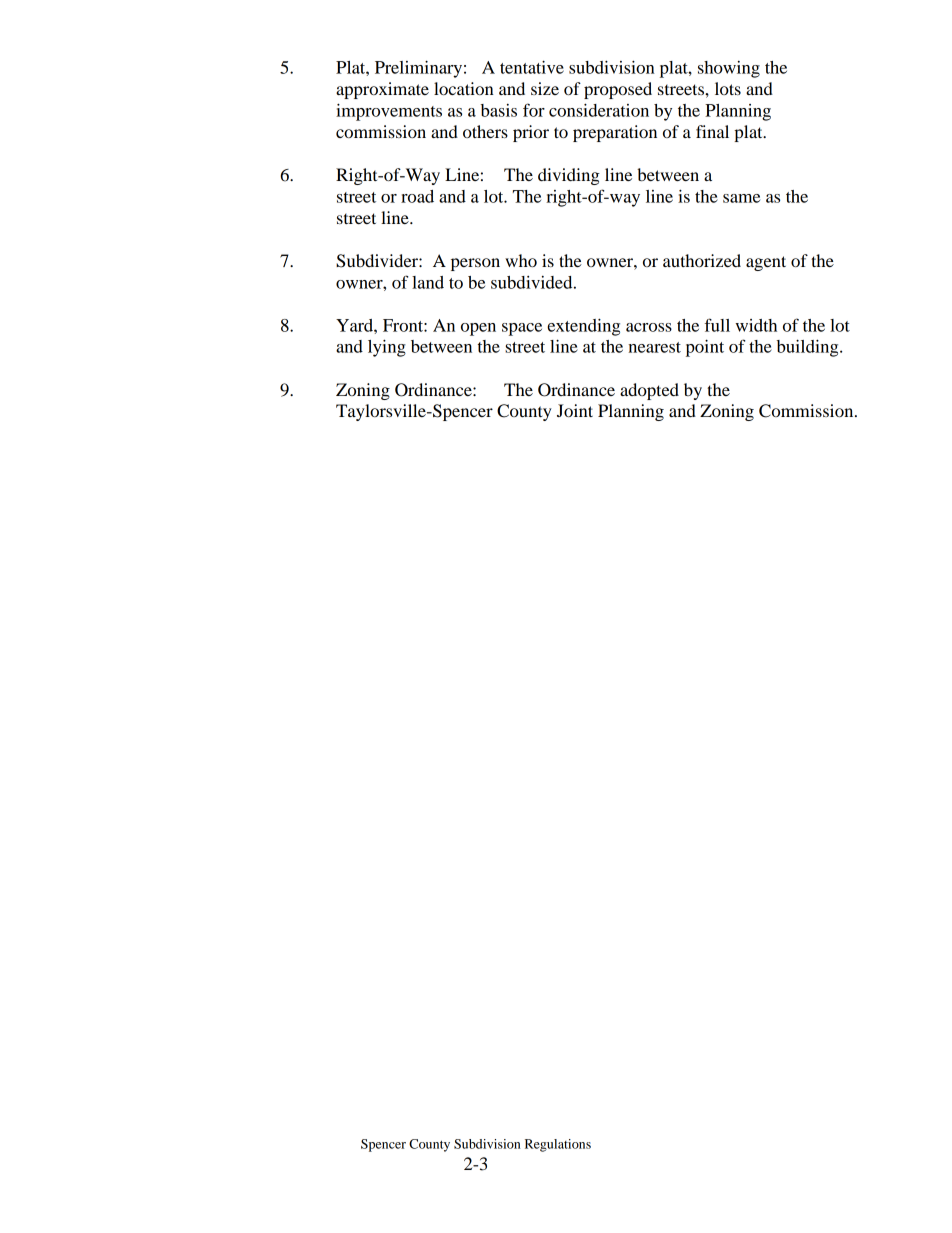 This page has width=952, height=1233. What do you see at coordinates (575, 410) in the page?
I see `Joint` at bounding box center [575, 410].
